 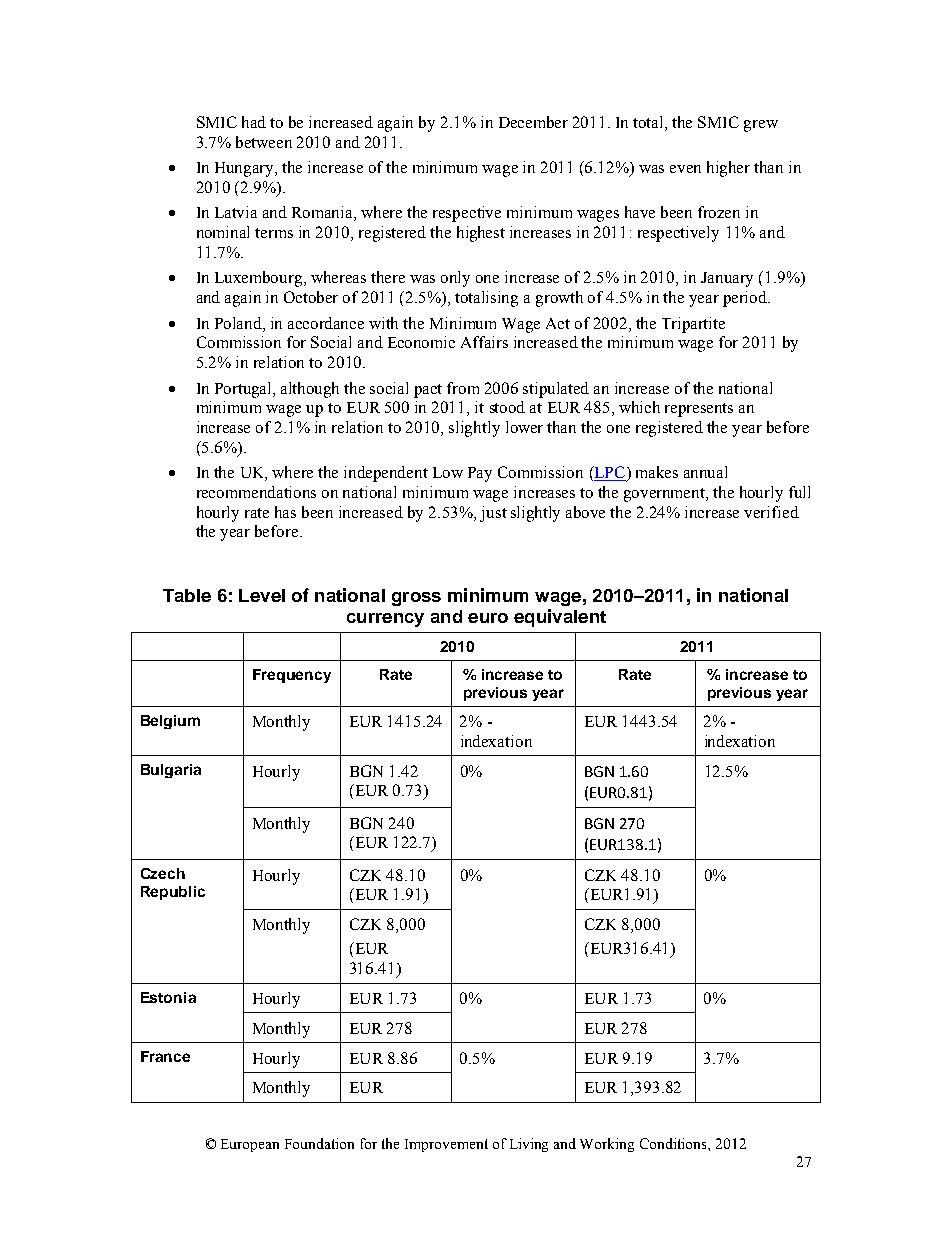 I want to click on Frequency, so click(x=292, y=676).
